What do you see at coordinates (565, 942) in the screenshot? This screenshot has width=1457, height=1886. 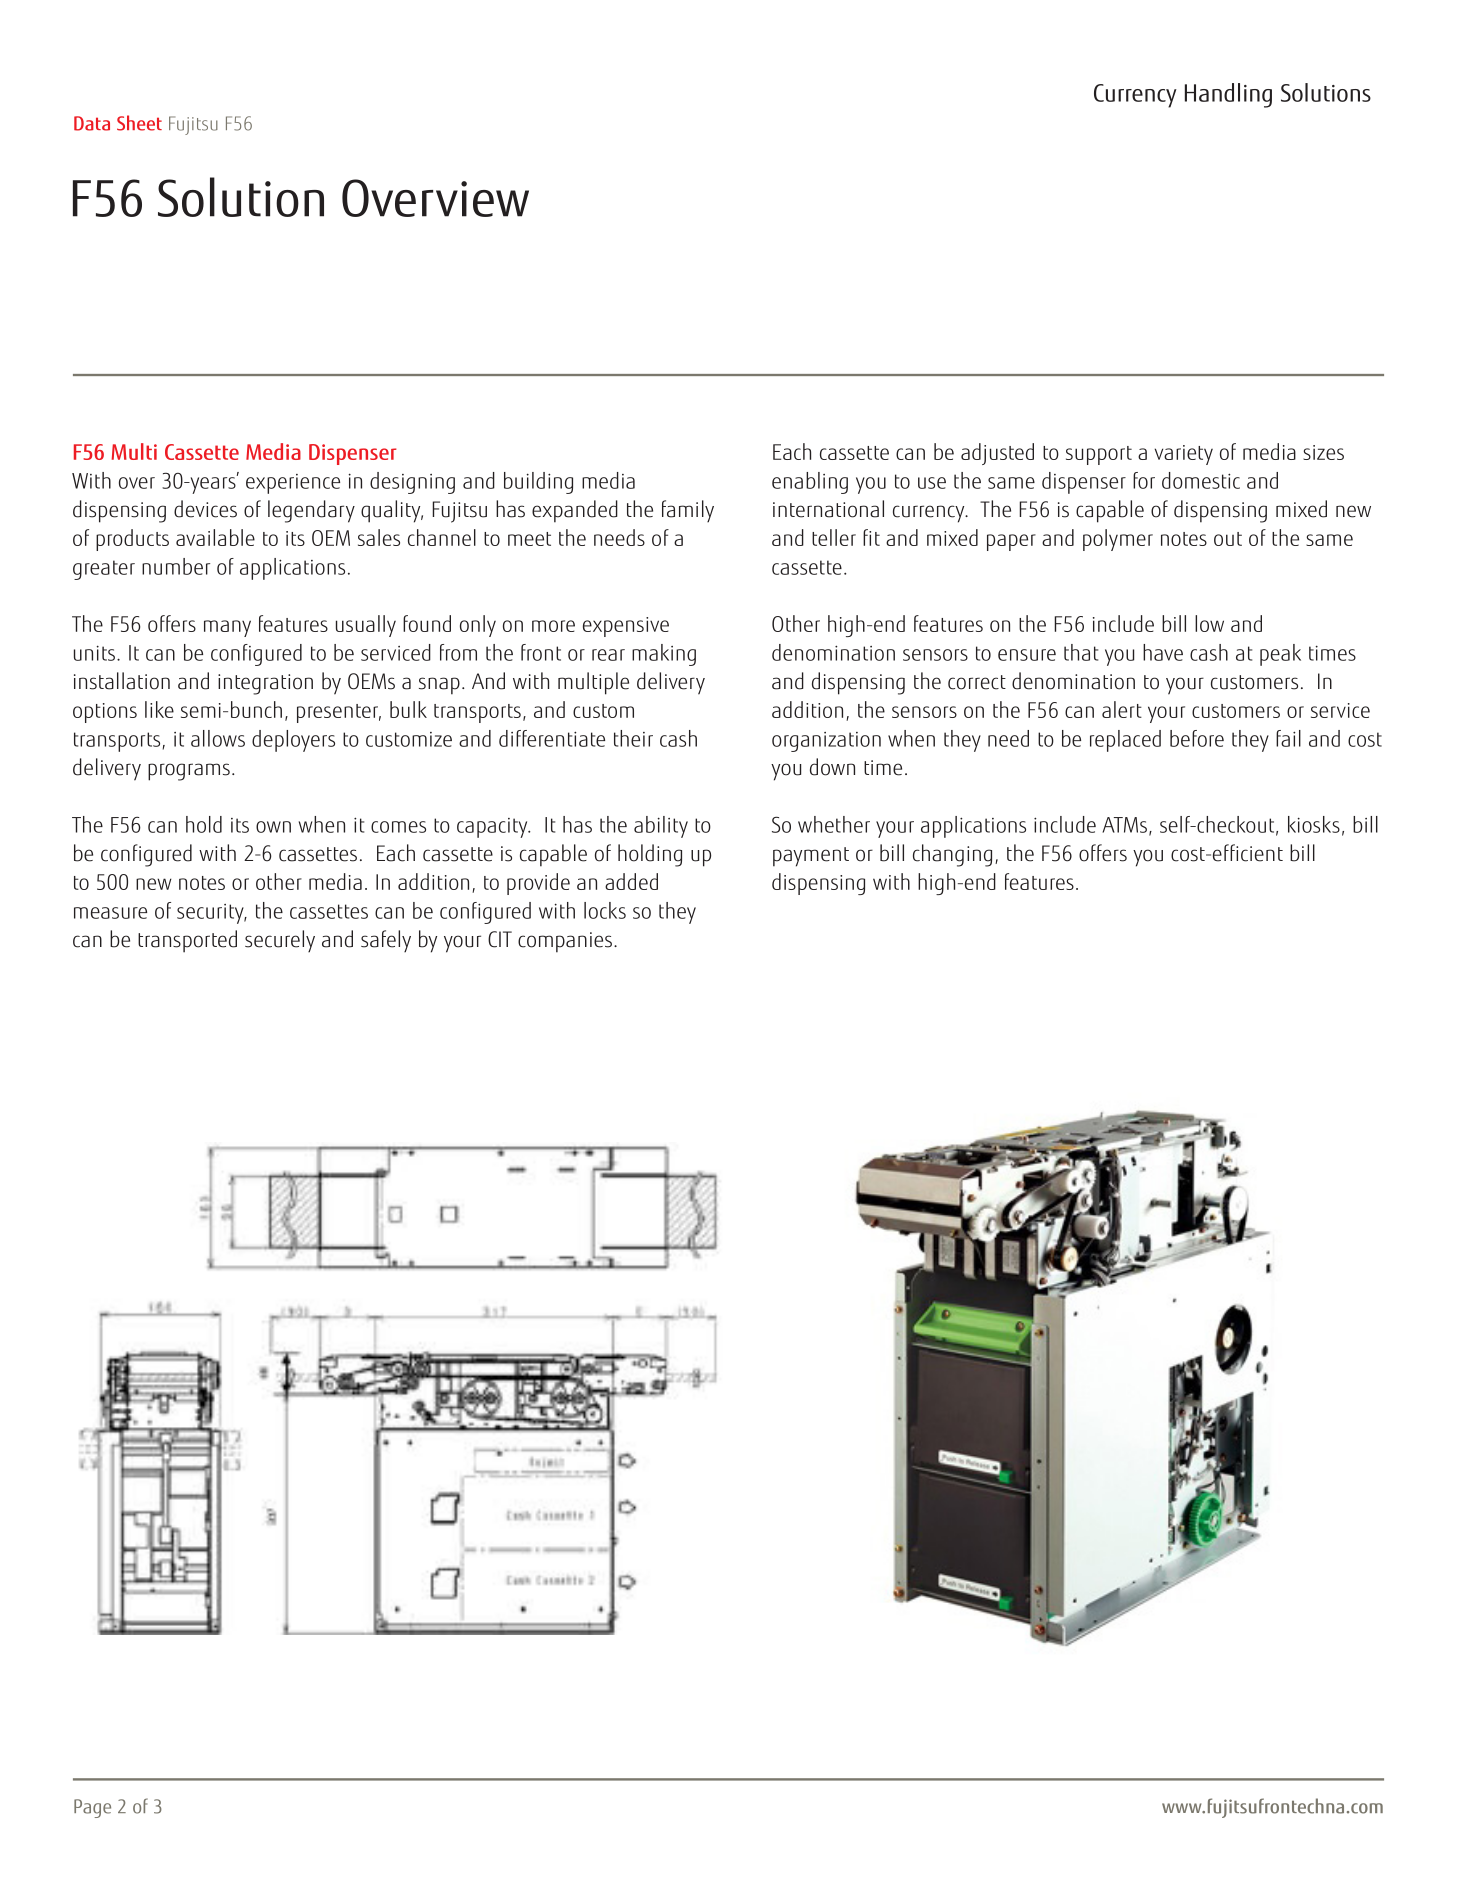 I see `companies` at bounding box center [565, 942].
